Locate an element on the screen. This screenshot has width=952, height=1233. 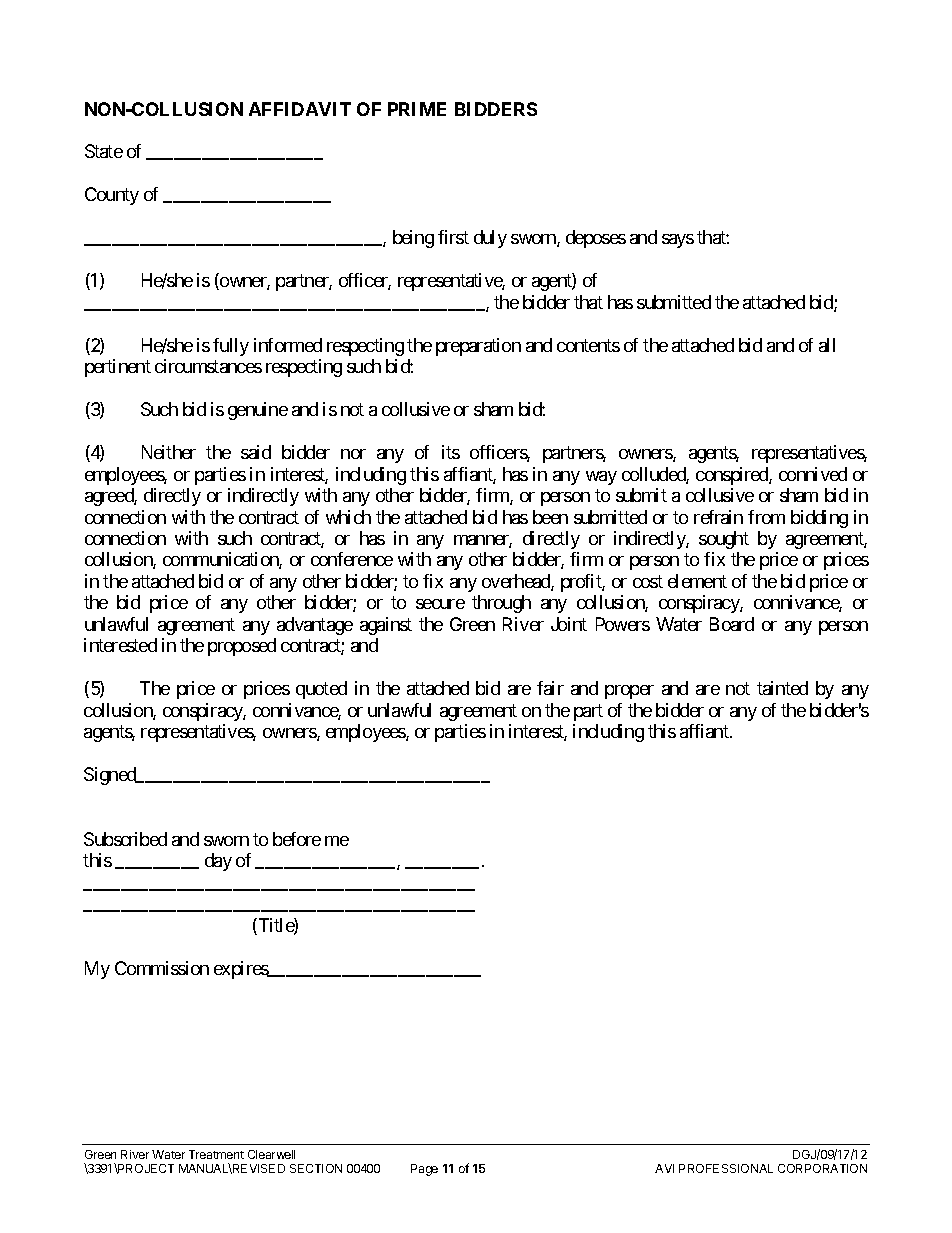
tainted is located at coordinates (782, 688).
